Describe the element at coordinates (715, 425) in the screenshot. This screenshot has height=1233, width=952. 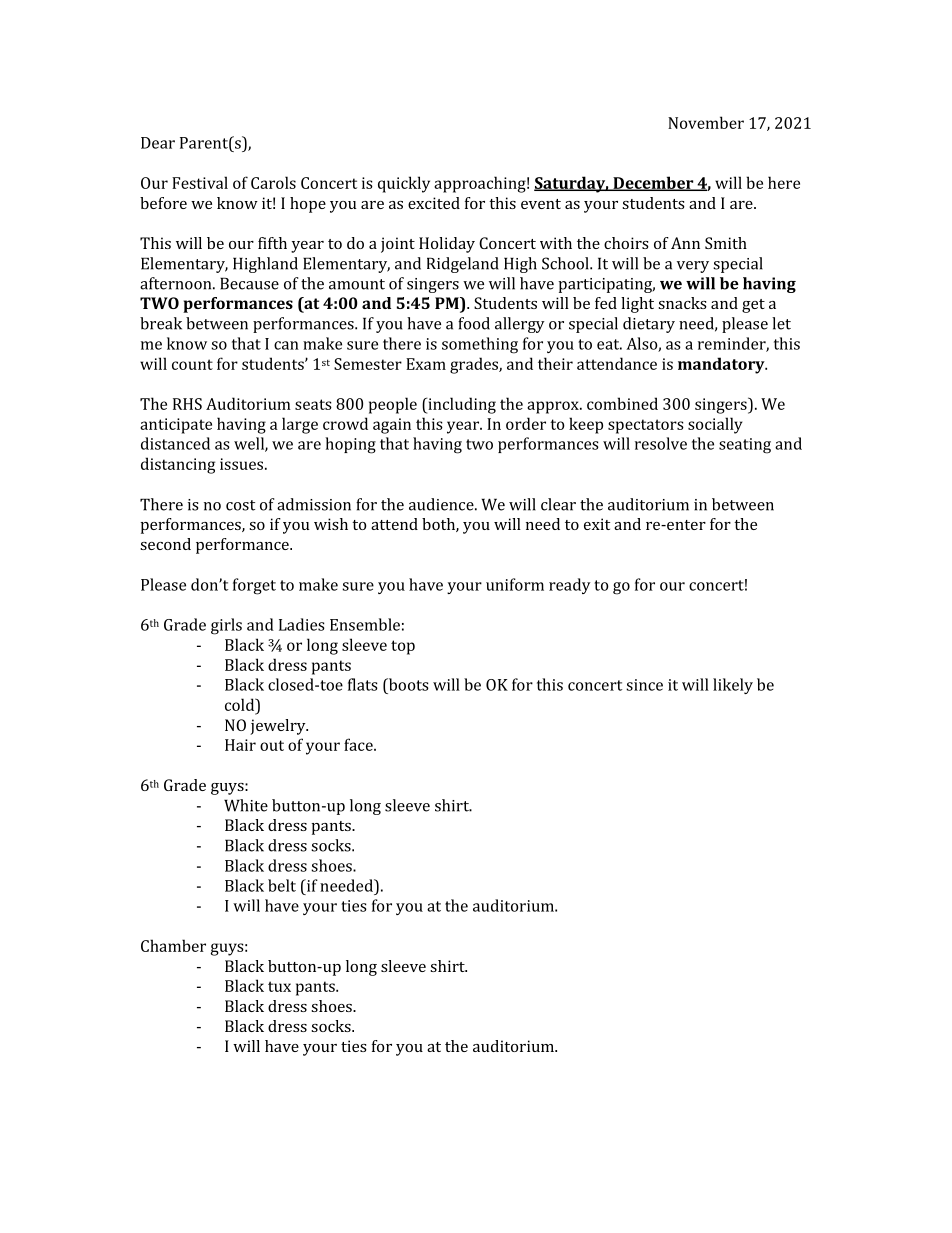
I see `socially` at that location.
